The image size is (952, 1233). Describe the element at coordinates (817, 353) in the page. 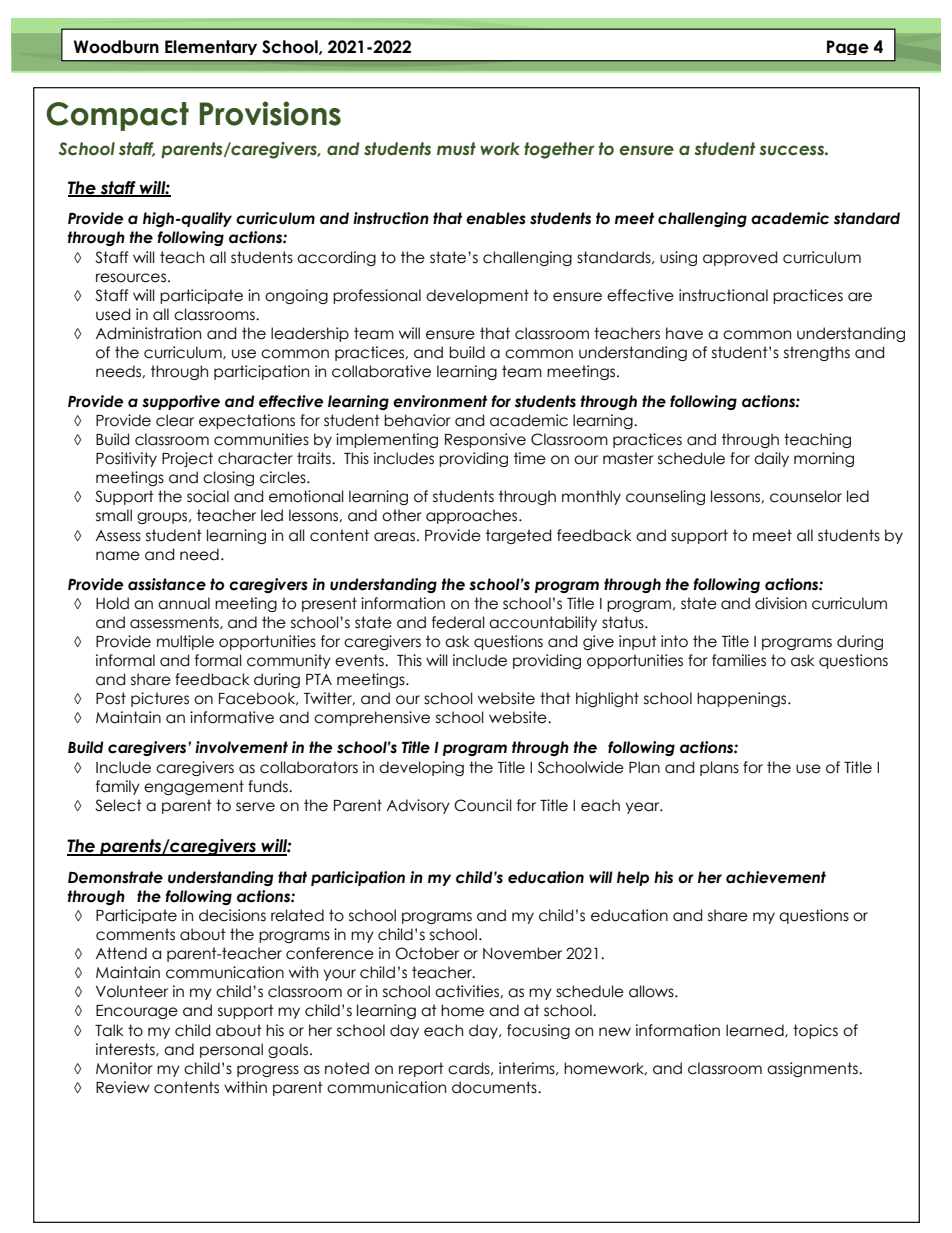

I see `strengths` at that location.
